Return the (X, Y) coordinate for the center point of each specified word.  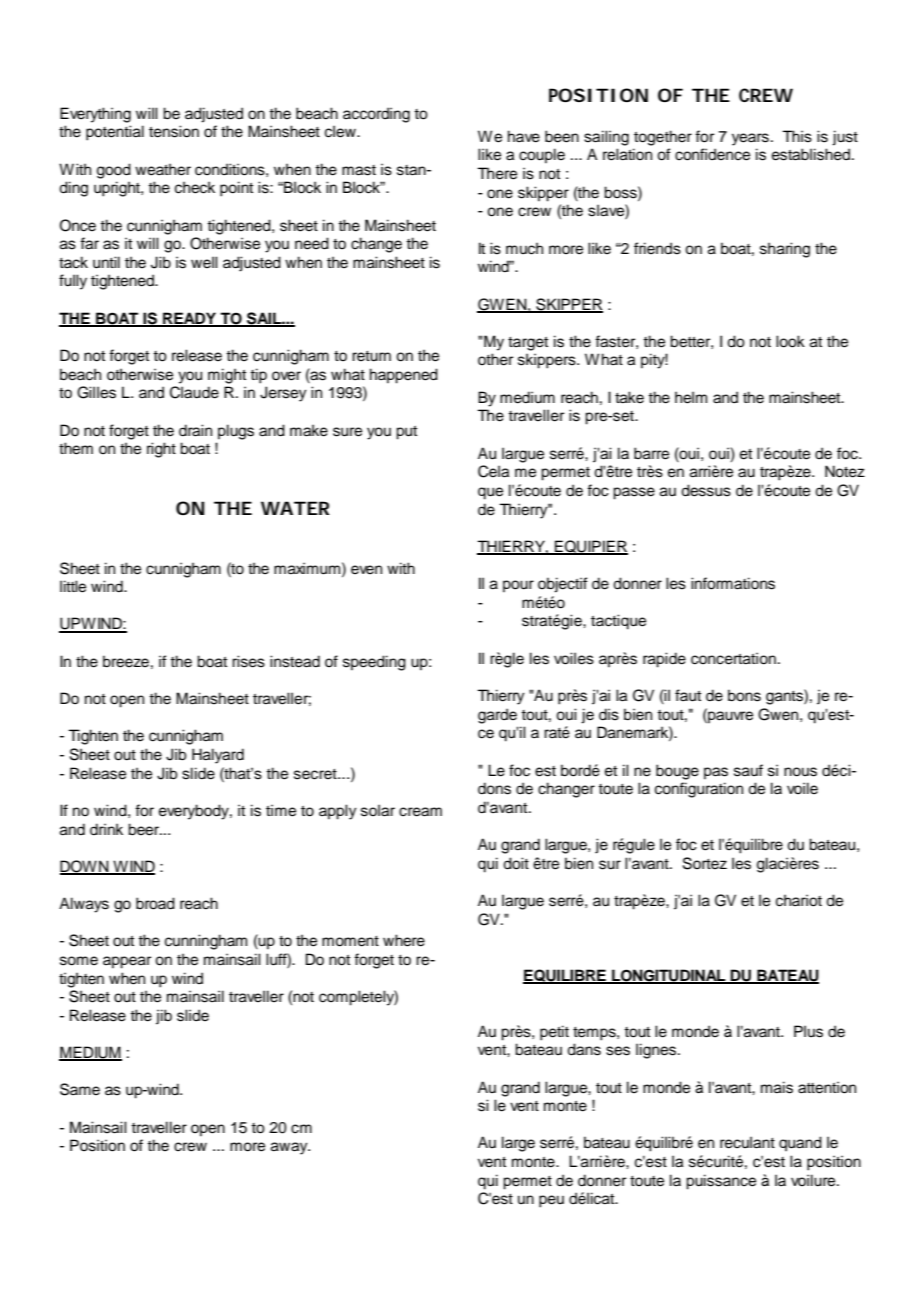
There (497, 173)
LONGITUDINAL (669, 976)
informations (733, 583)
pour (518, 586)
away (290, 1148)
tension (174, 131)
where (404, 940)
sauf (748, 770)
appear (127, 962)
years (750, 139)
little (73, 586)
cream (420, 812)
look (790, 341)
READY (190, 319)
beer (145, 829)
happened (404, 376)
